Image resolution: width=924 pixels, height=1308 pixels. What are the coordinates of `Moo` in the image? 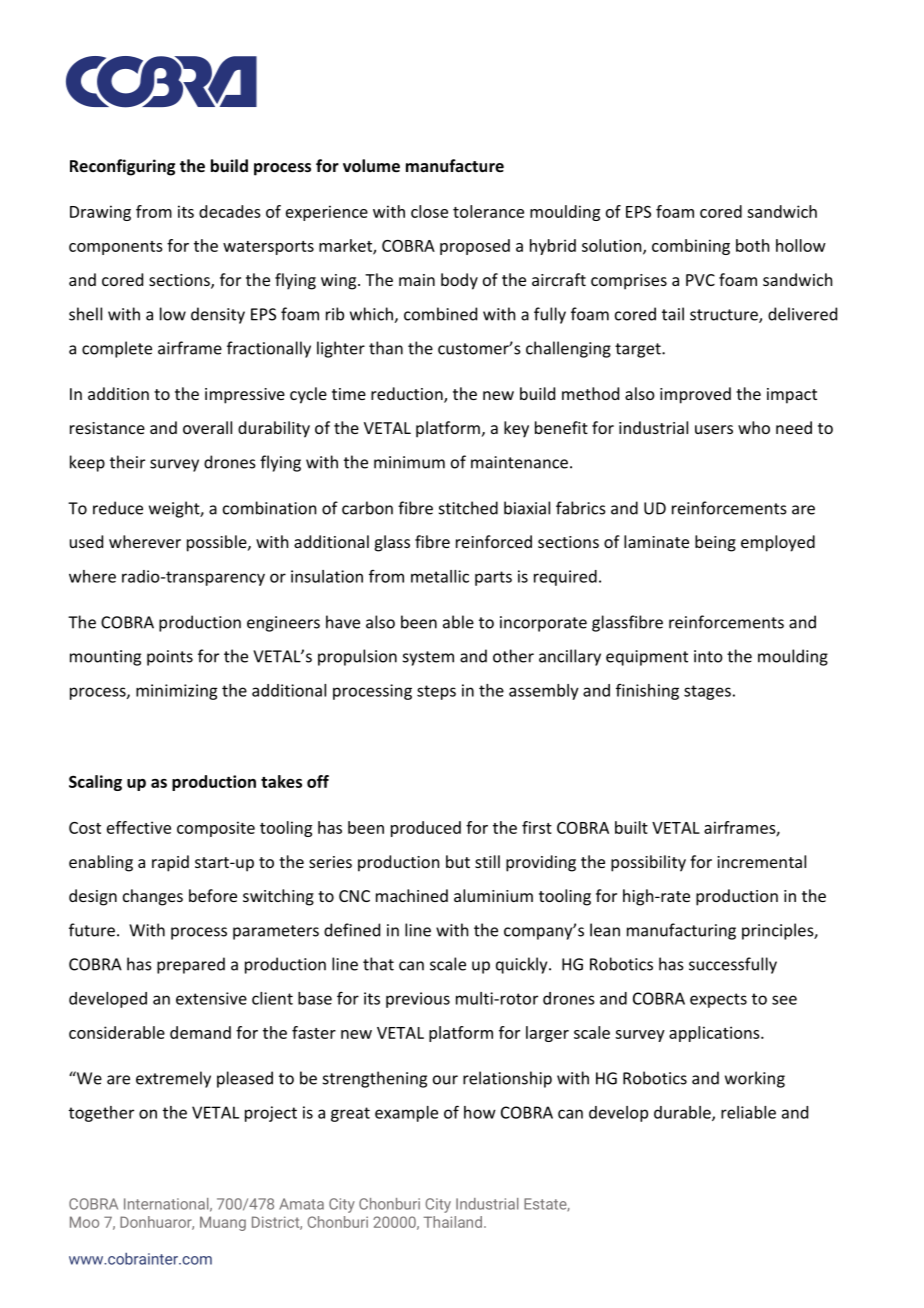 It's located at (84, 1222).
